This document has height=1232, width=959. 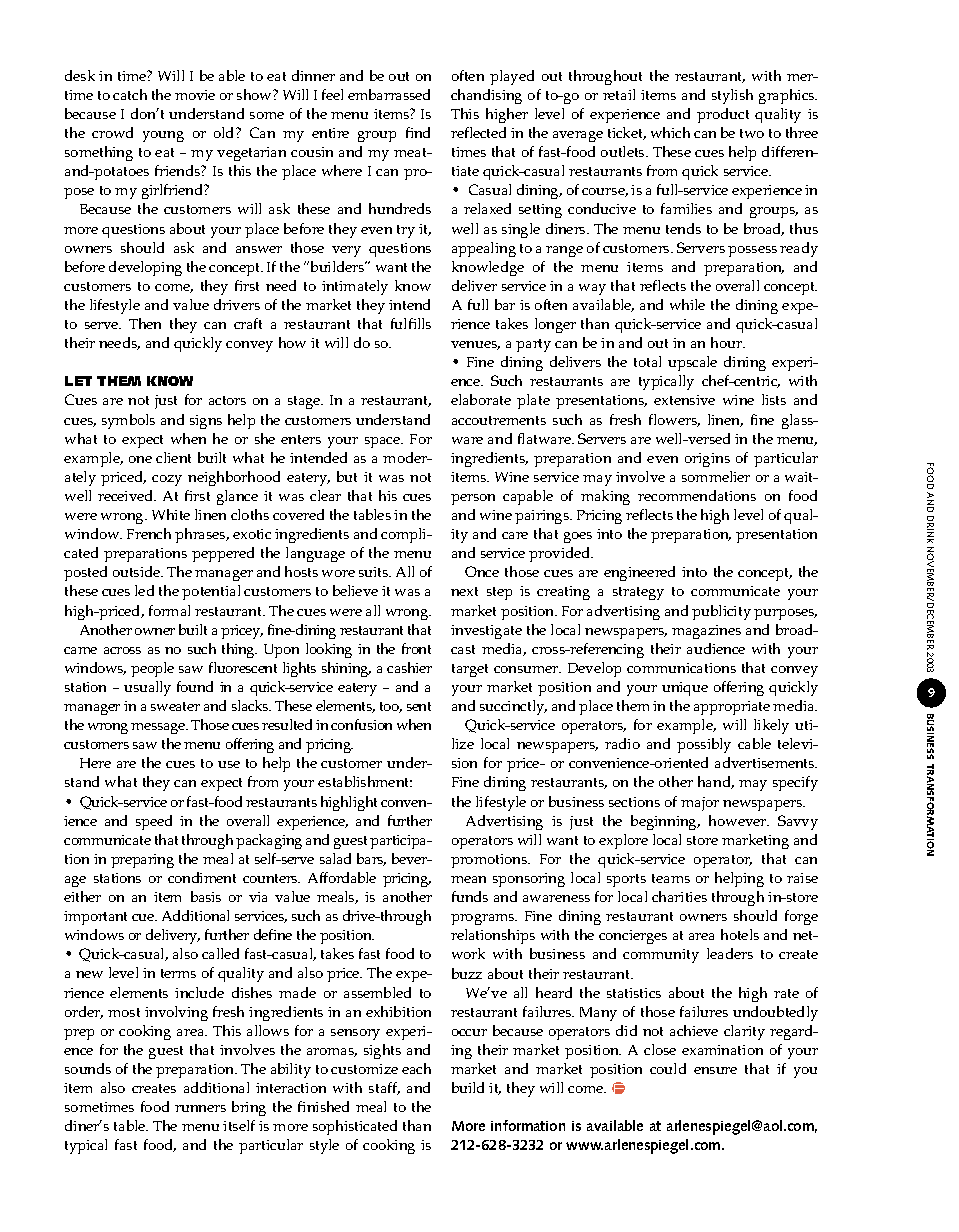 I want to click on find, so click(x=418, y=132).
